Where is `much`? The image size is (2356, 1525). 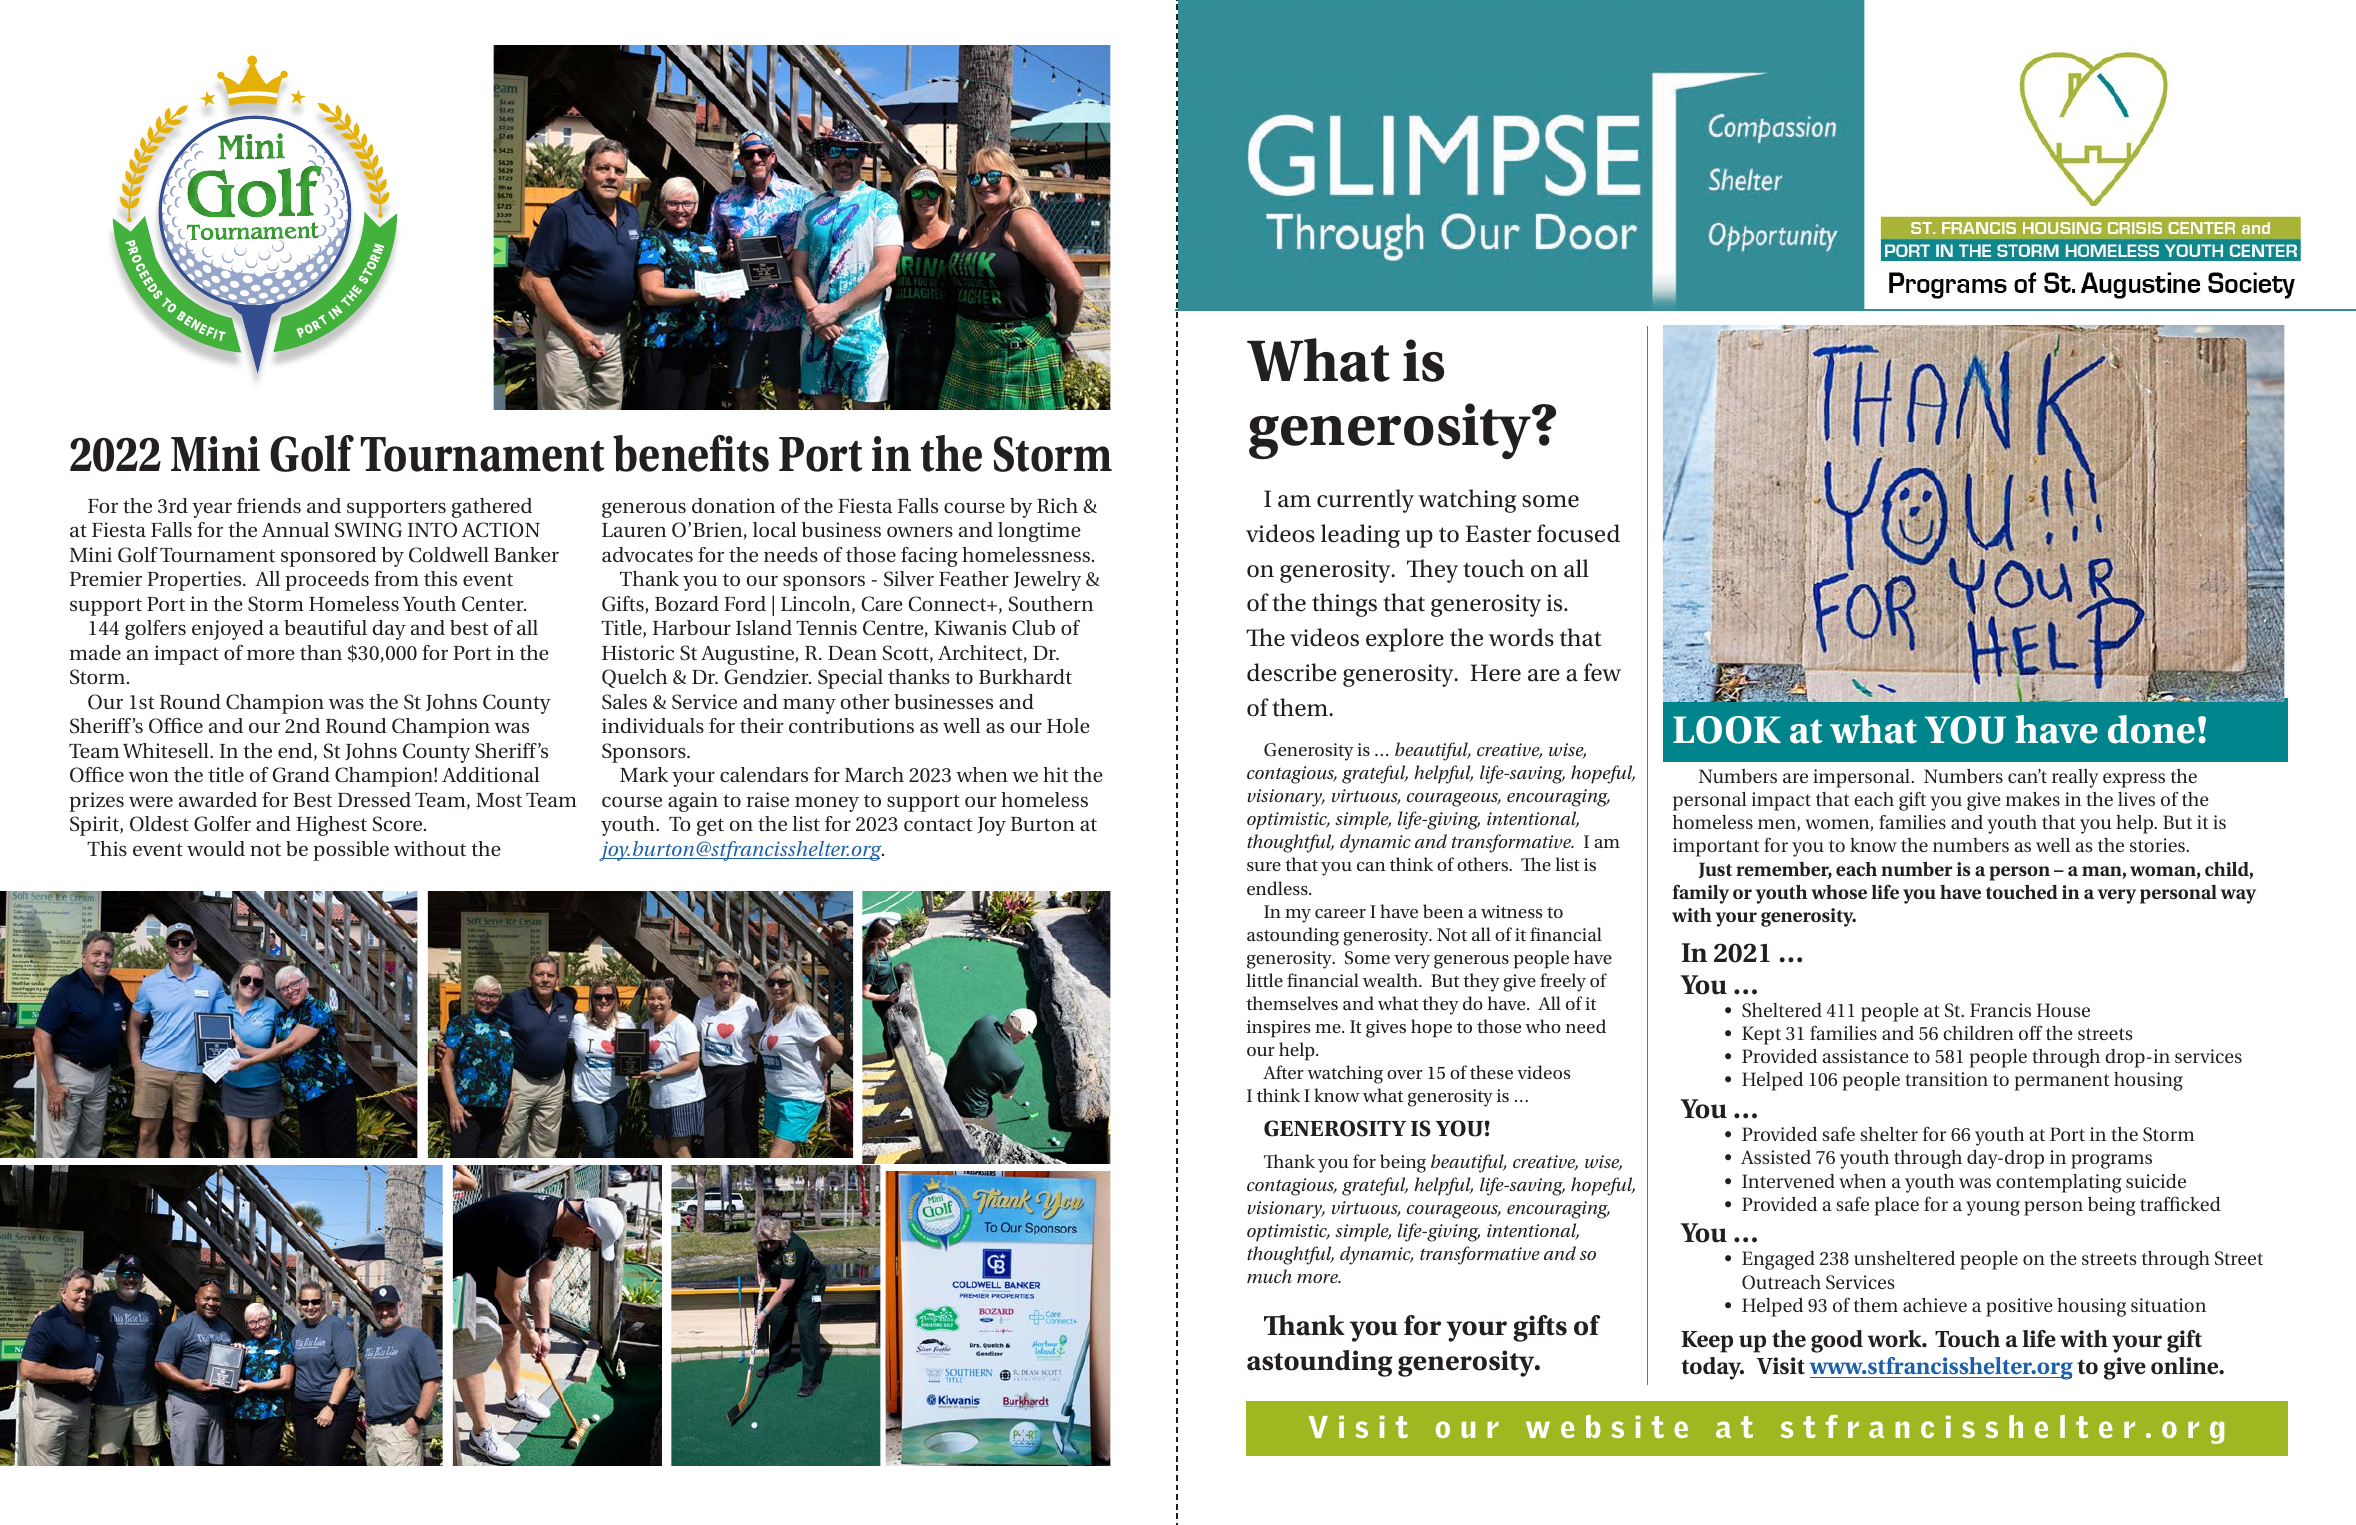 much is located at coordinates (1269, 1276).
